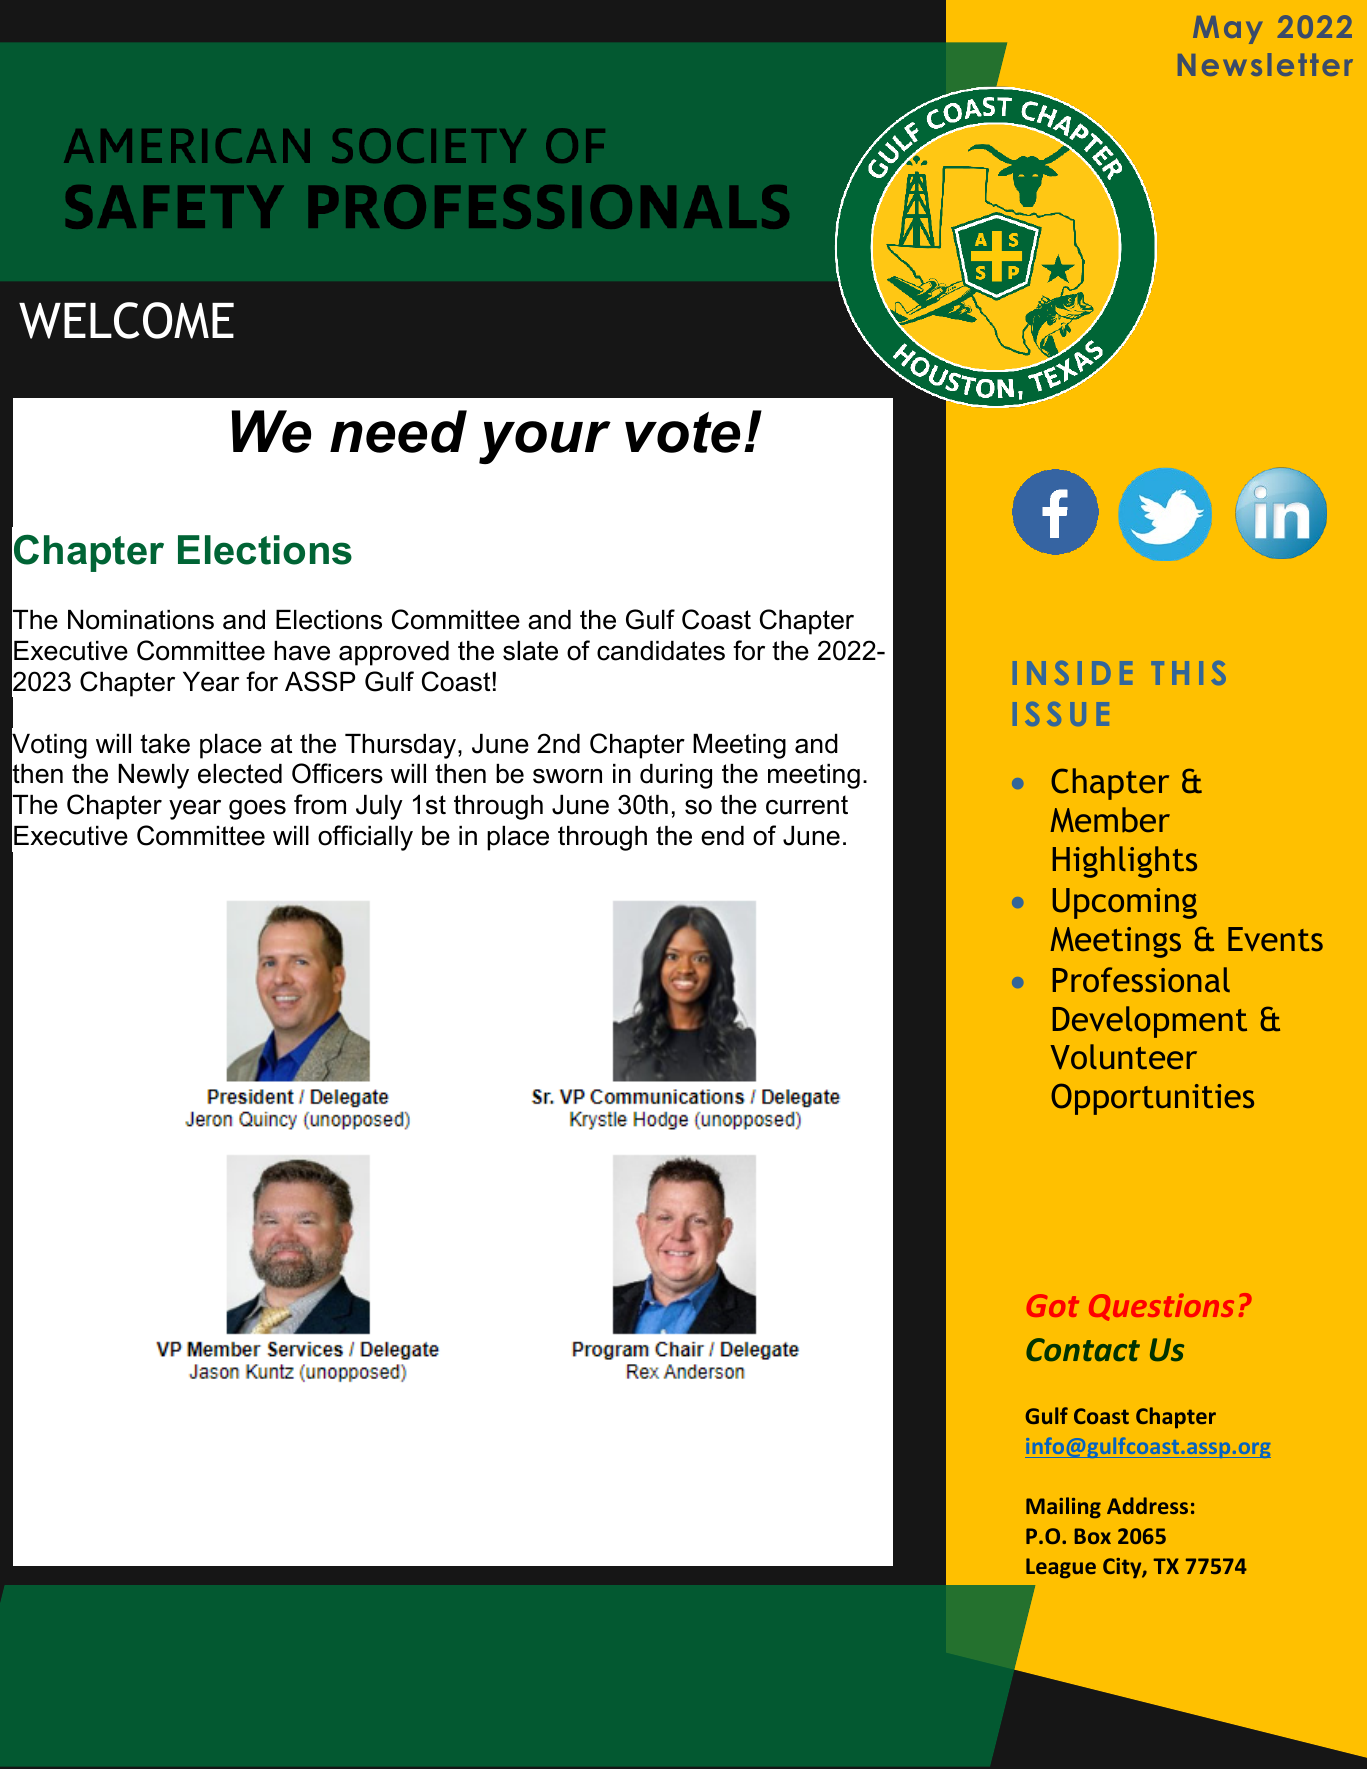 The width and height of the page is (1367, 1769). Describe the element at coordinates (398, 431) in the page. I see `need` at that location.
